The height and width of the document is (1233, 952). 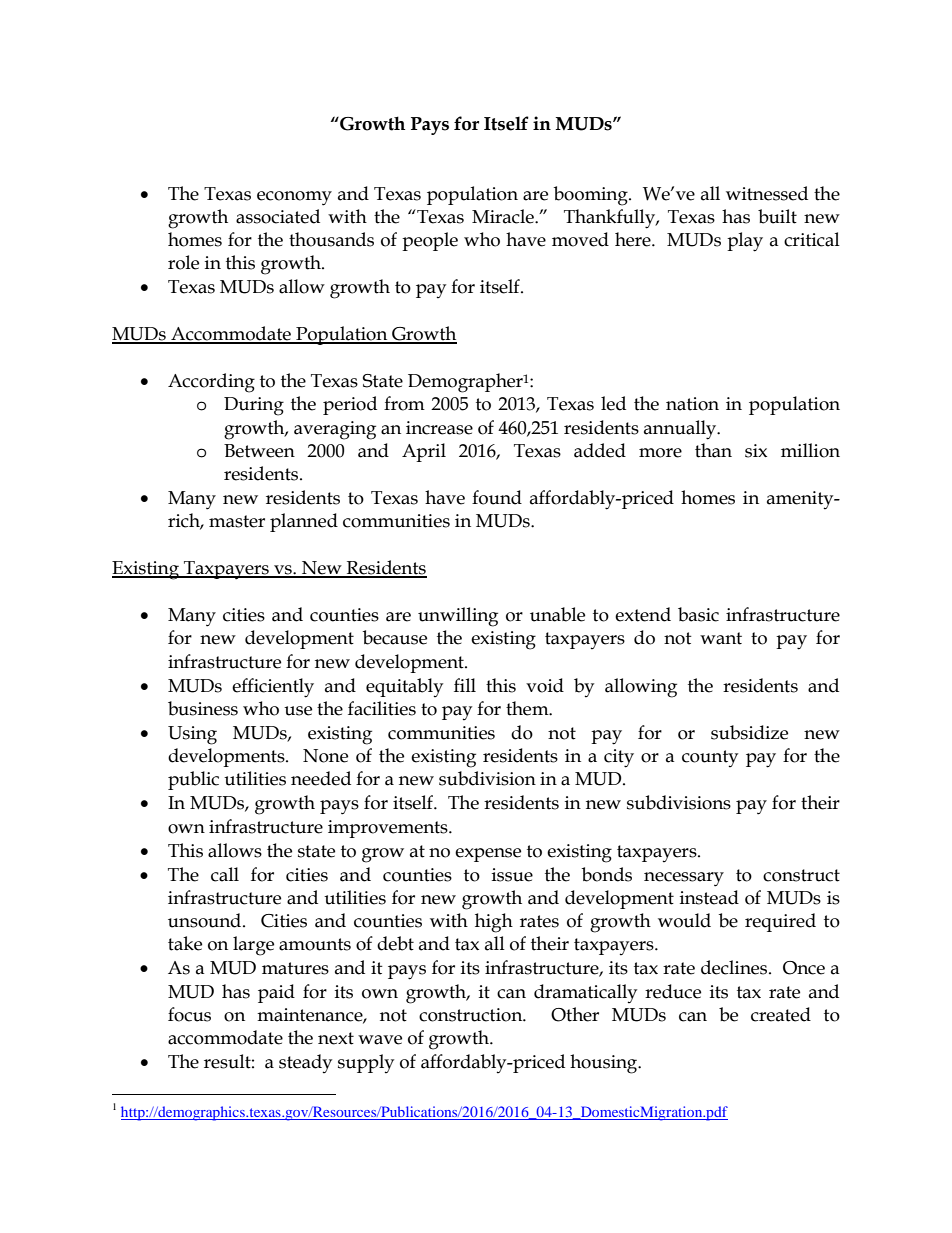 I want to click on During, so click(x=254, y=406).
